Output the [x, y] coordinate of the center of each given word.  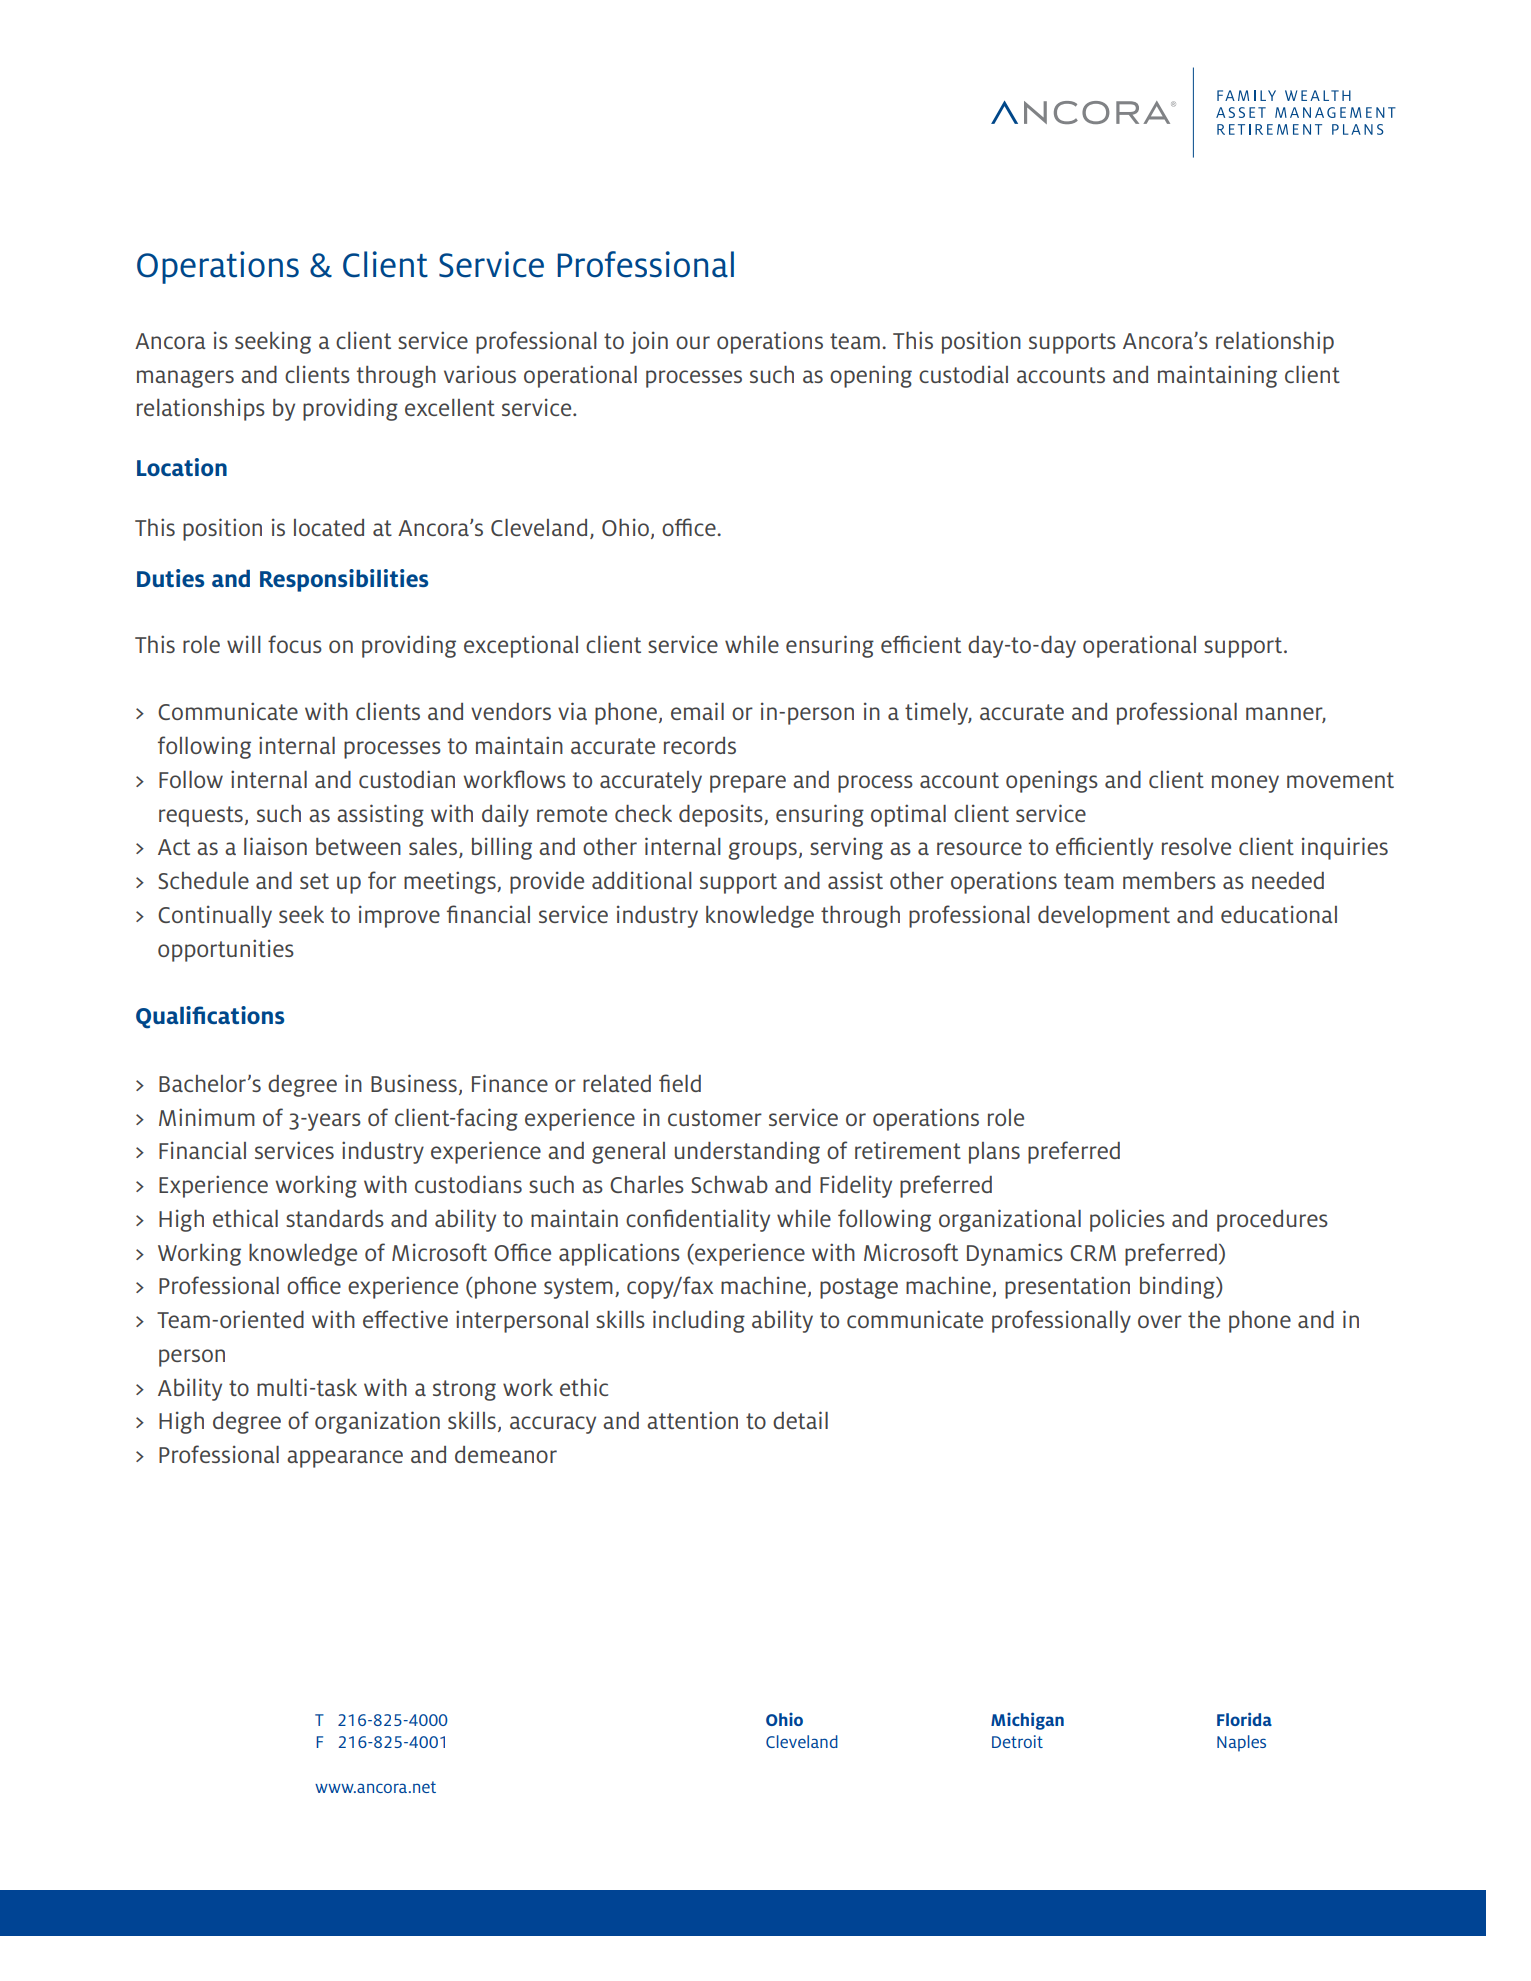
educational [1279, 914]
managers [185, 379]
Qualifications [210, 1017]
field [680, 1083]
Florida [1244, 1719]
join [649, 342]
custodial [963, 374]
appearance [345, 1459]
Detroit [1017, 1741]
